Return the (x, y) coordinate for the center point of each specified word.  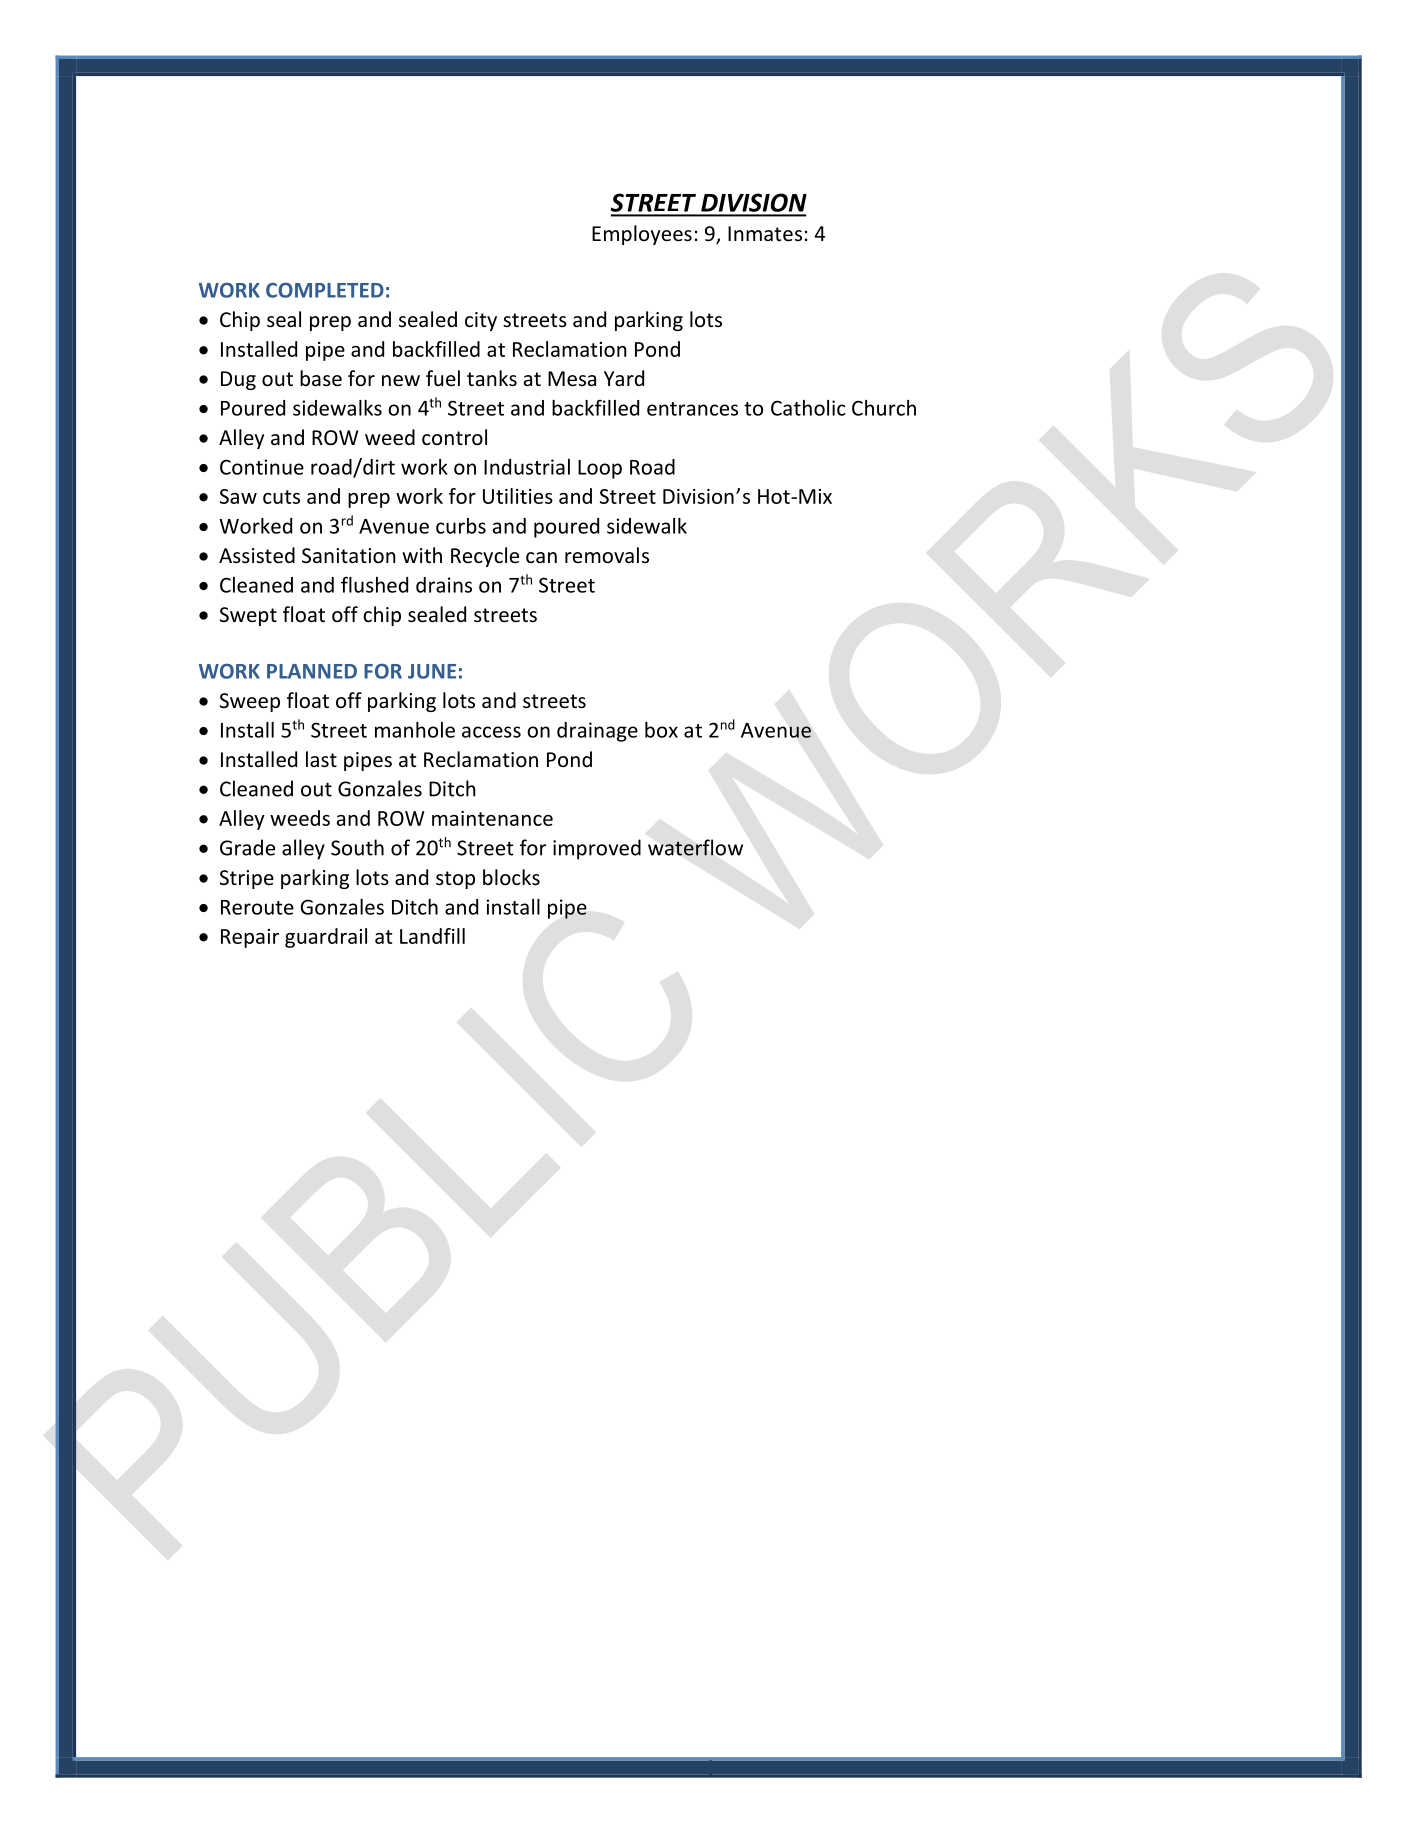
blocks (511, 877)
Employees (642, 235)
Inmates (765, 234)
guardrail (326, 938)
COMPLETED (325, 290)
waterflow (695, 847)
